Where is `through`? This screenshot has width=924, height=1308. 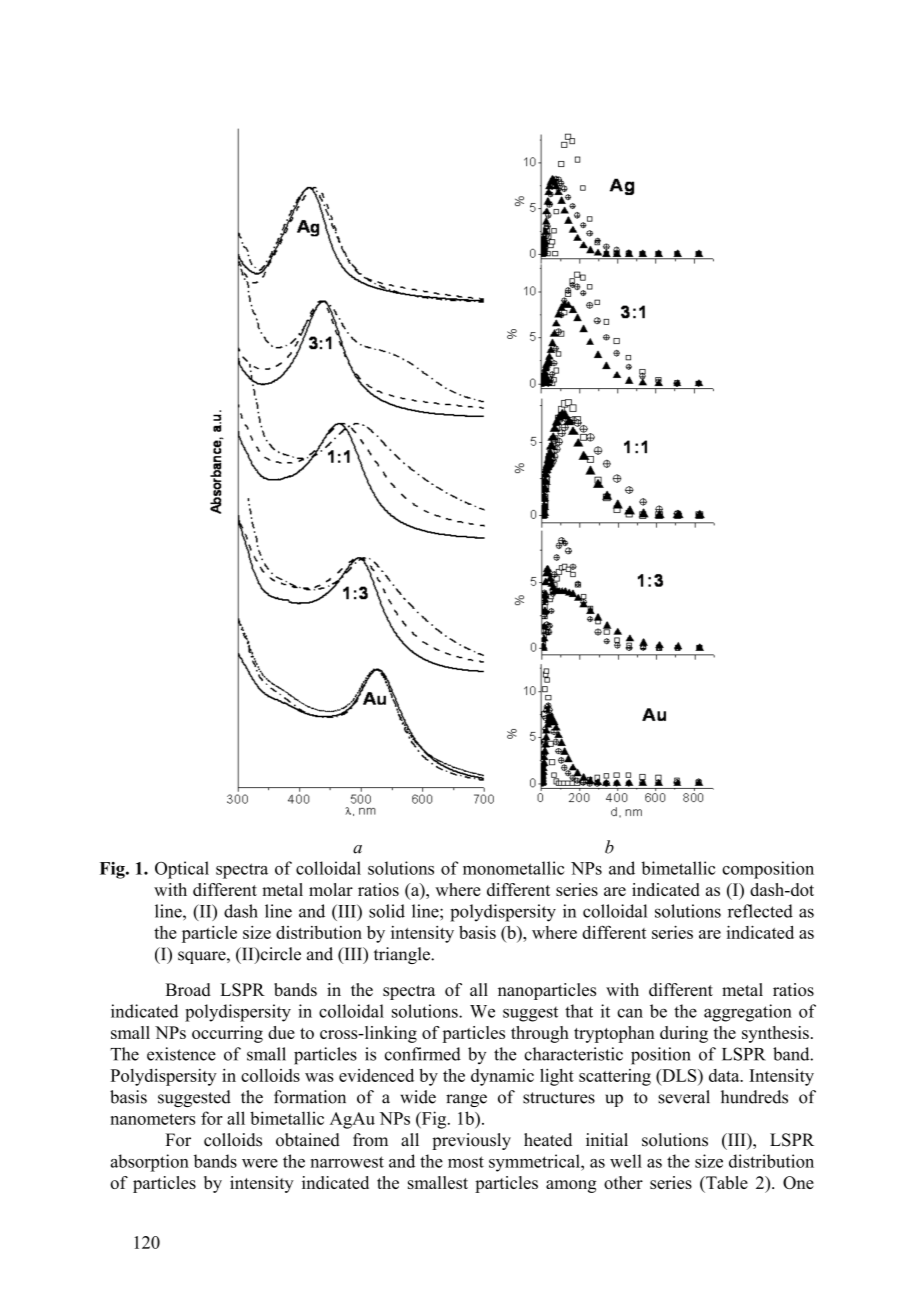 through is located at coordinates (540, 1034).
